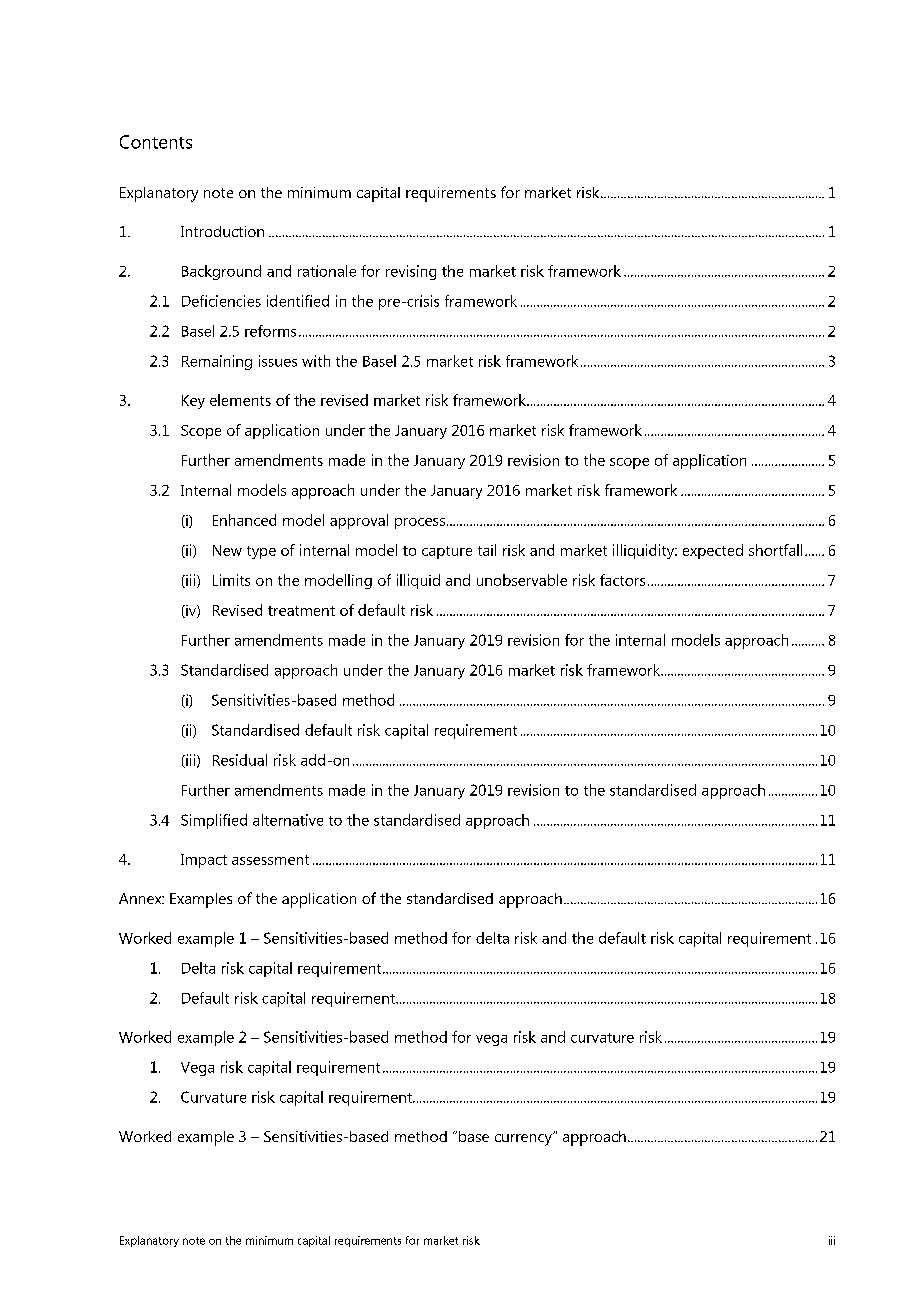 The height and width of the screenshot is (1308, 924). What do you see at coordinates (222, 231) in the screenshot?
I see `Introduction` at bounding box center [222, 231].
